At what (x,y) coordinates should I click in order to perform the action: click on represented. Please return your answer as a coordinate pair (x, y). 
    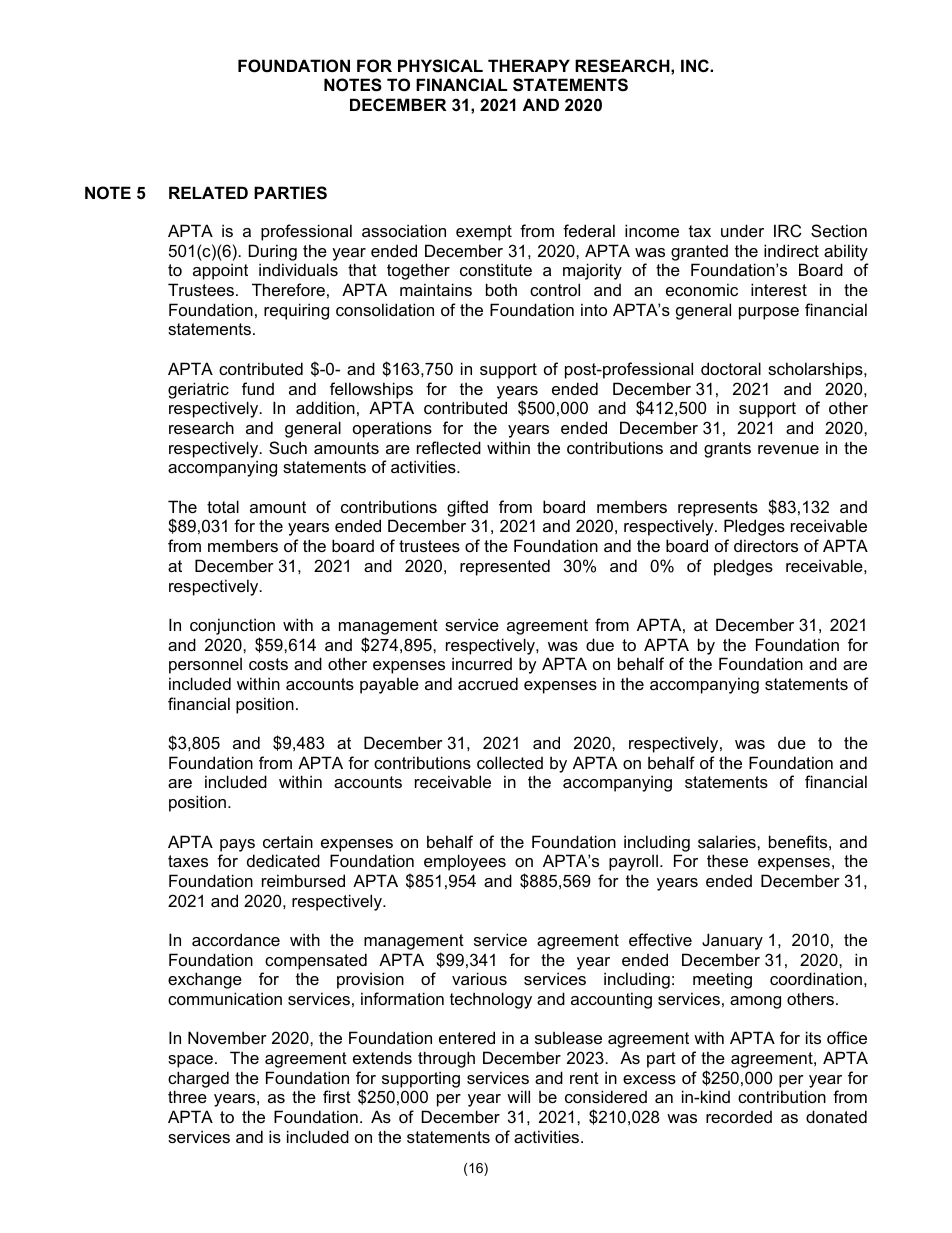
    Looking at the image, I should click on (505, 567).
